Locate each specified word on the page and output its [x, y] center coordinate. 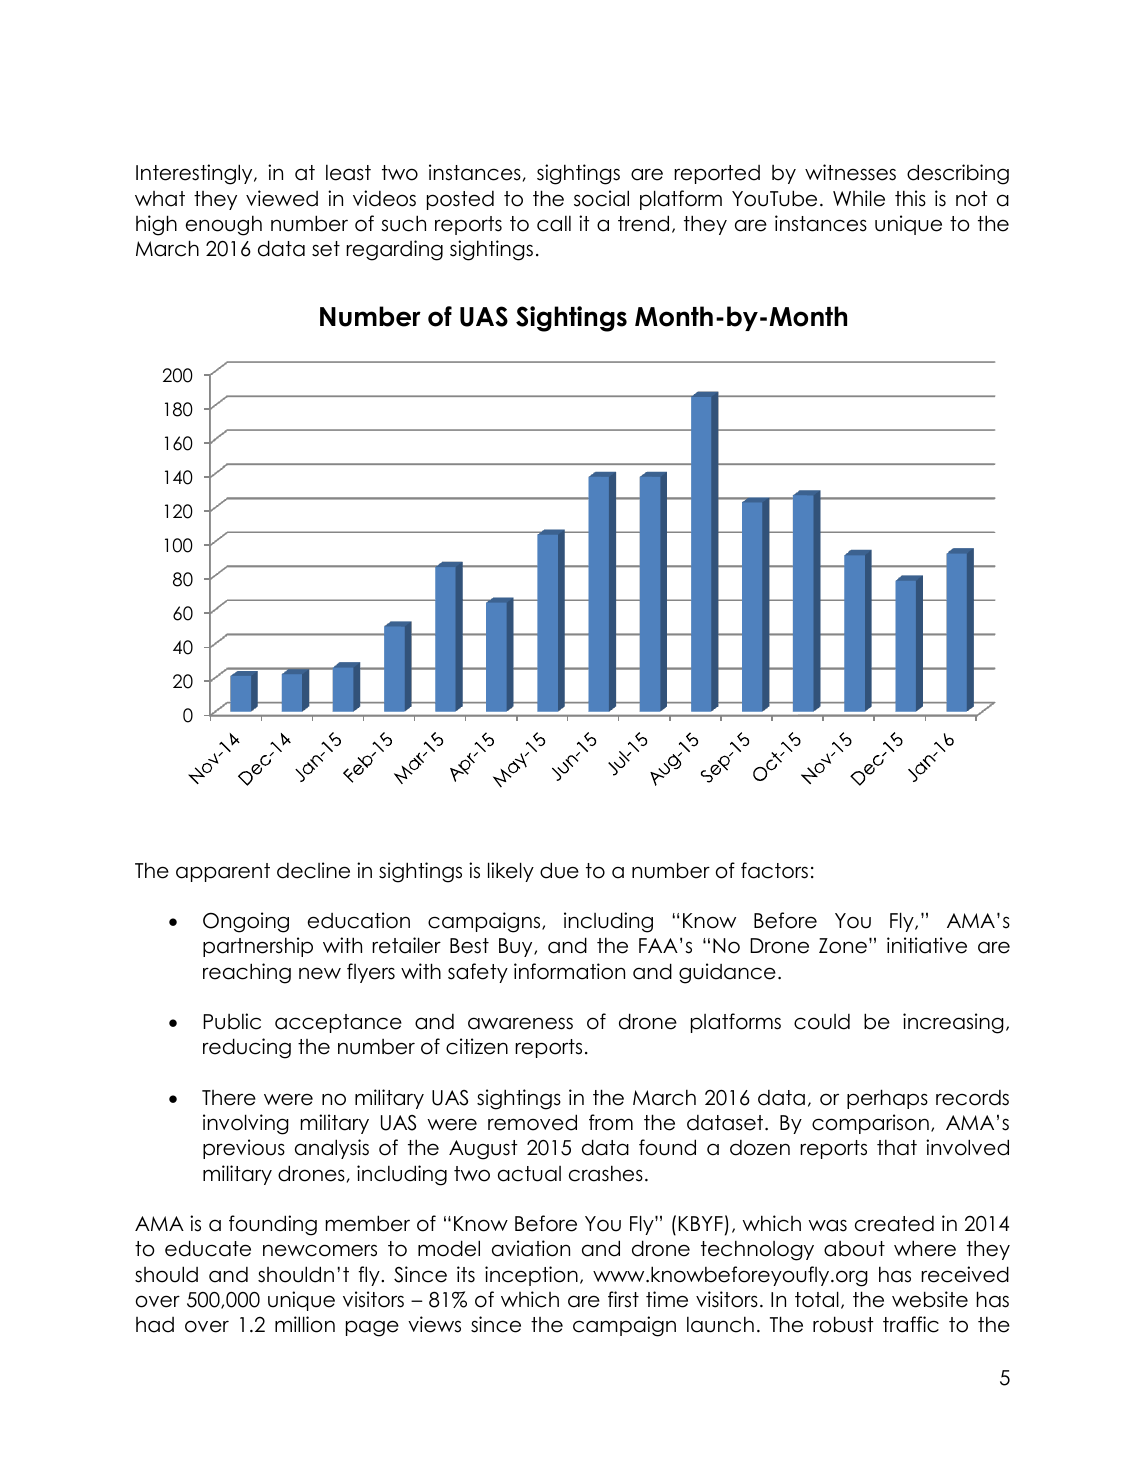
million [305, 1324]
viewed [282, 198]
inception [531, 1276]
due [559, 870]
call [554, 223]
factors [774, 870]
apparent [223, 872]
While [859, 198]
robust [843, 1324]
